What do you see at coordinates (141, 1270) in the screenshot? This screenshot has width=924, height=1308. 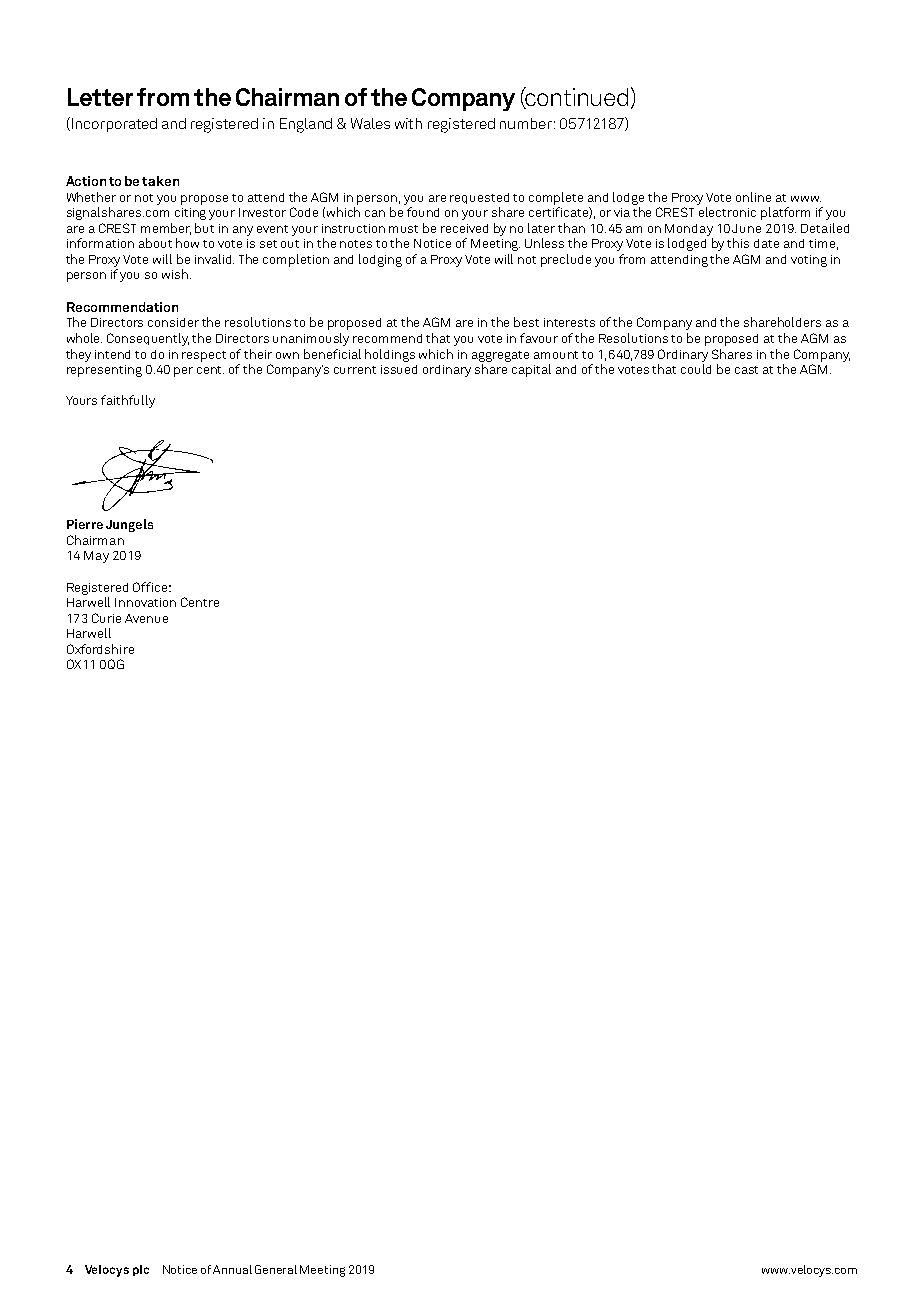 I see `plc` at bounding box center [141, 1270].
